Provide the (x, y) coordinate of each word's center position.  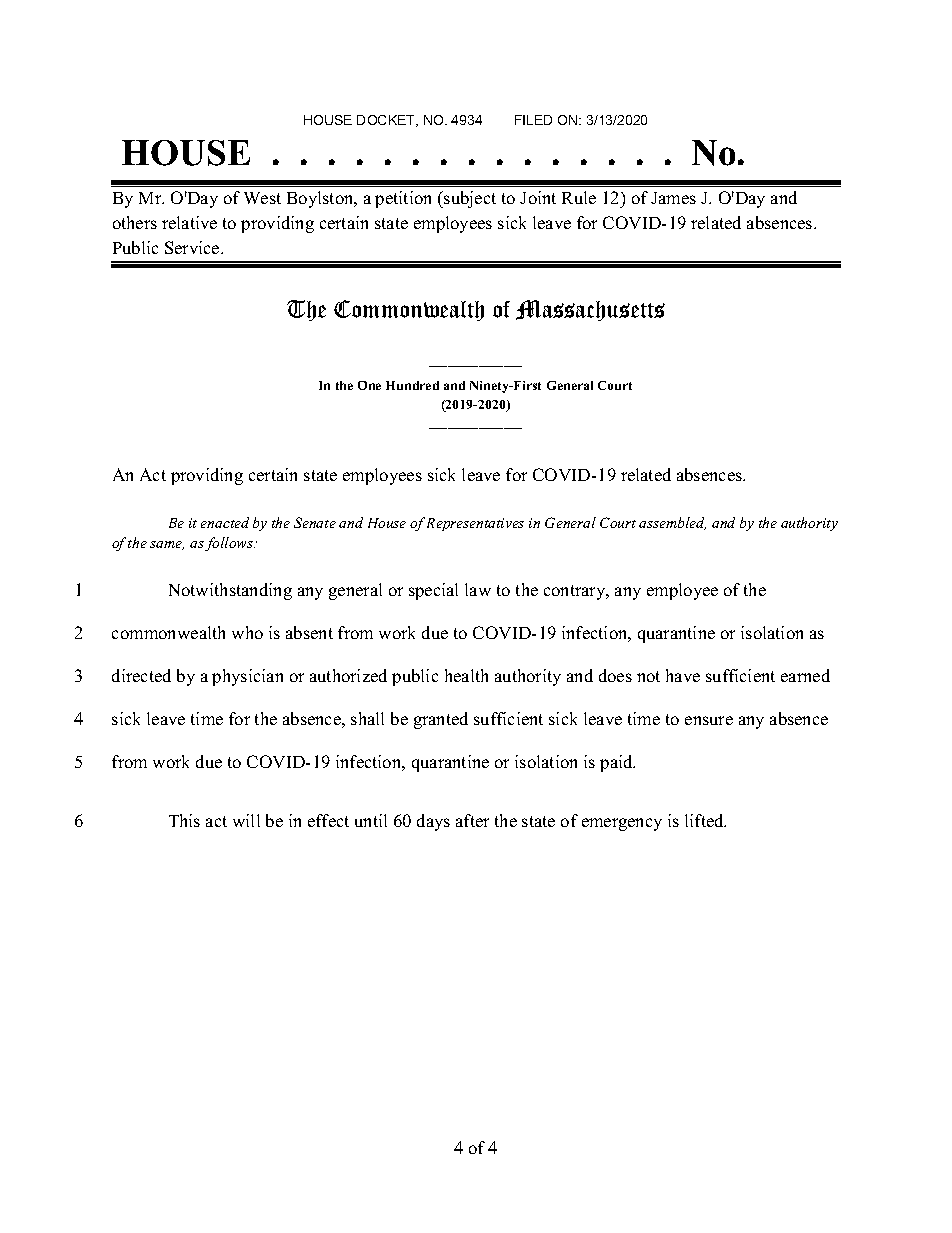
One (369, 385)
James (673, 198)
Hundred (412, 385)
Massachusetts (590, 310)
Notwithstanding (230, 591)
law (478, 589)
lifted (705, 820)
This (184, 820)
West (262, 198)
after (472, 820)
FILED (533, 120)
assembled (672, 523)
